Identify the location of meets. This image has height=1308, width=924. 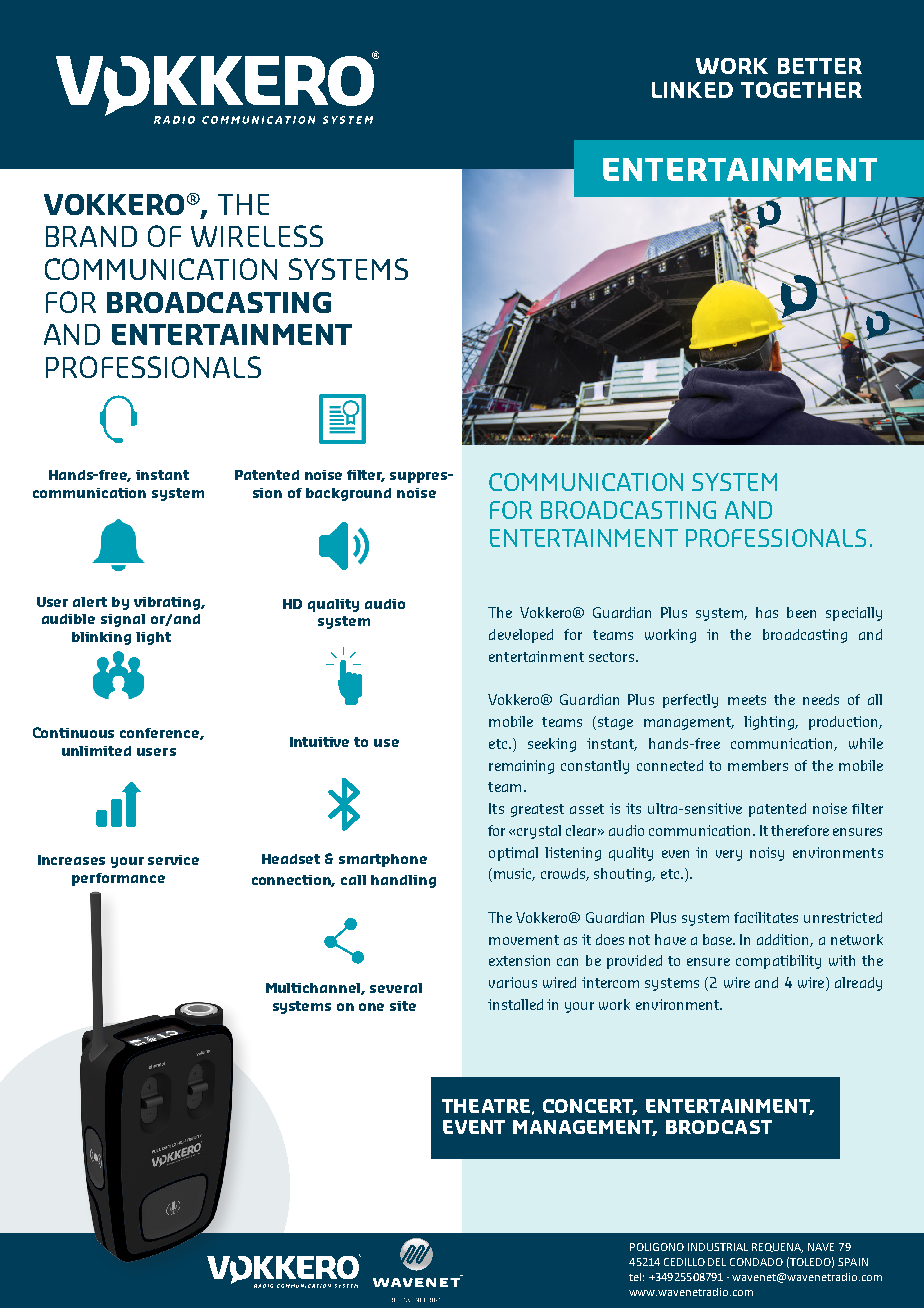
(747, 700).
